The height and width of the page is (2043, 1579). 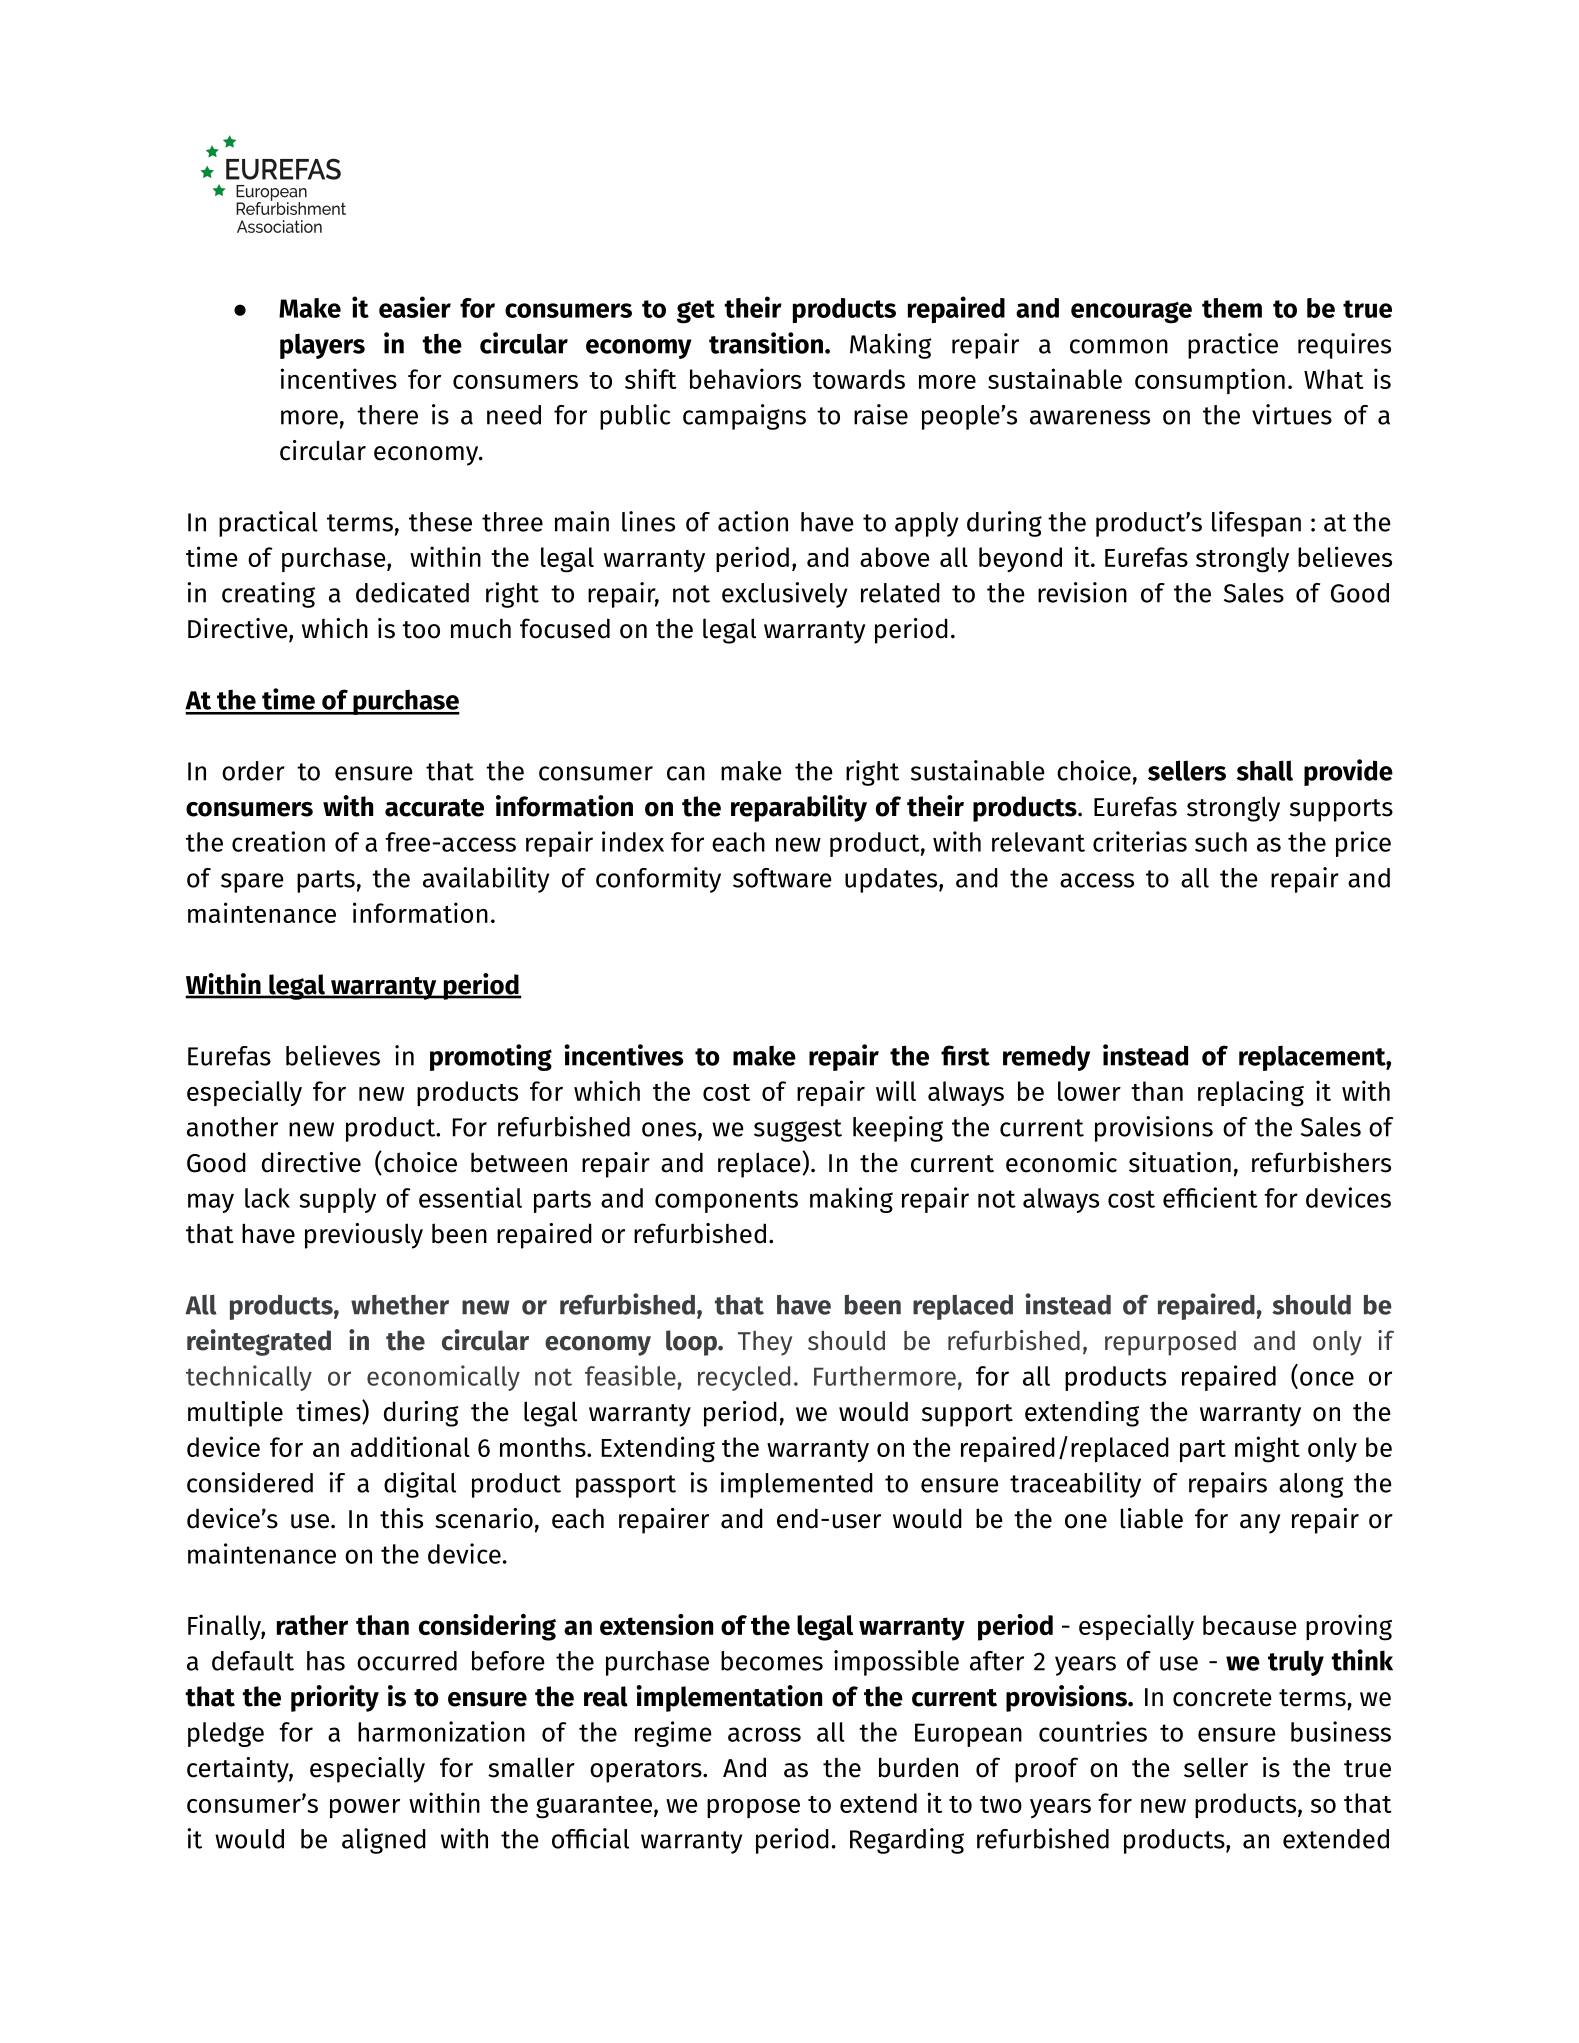 I want to click on creation, so click(x=278, y=841).
